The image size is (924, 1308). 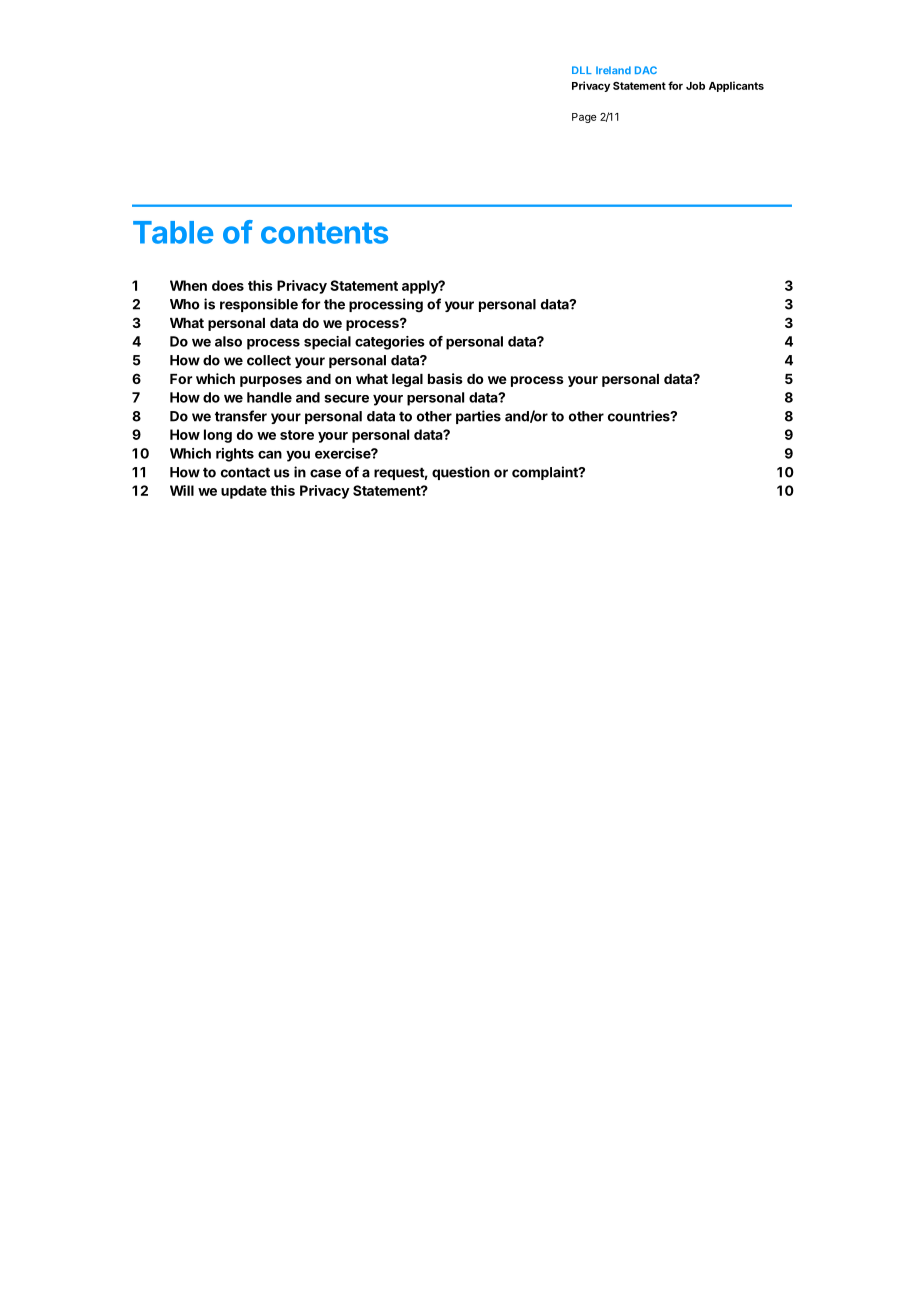 I want to click on contact, so click(x=245, y=472).
